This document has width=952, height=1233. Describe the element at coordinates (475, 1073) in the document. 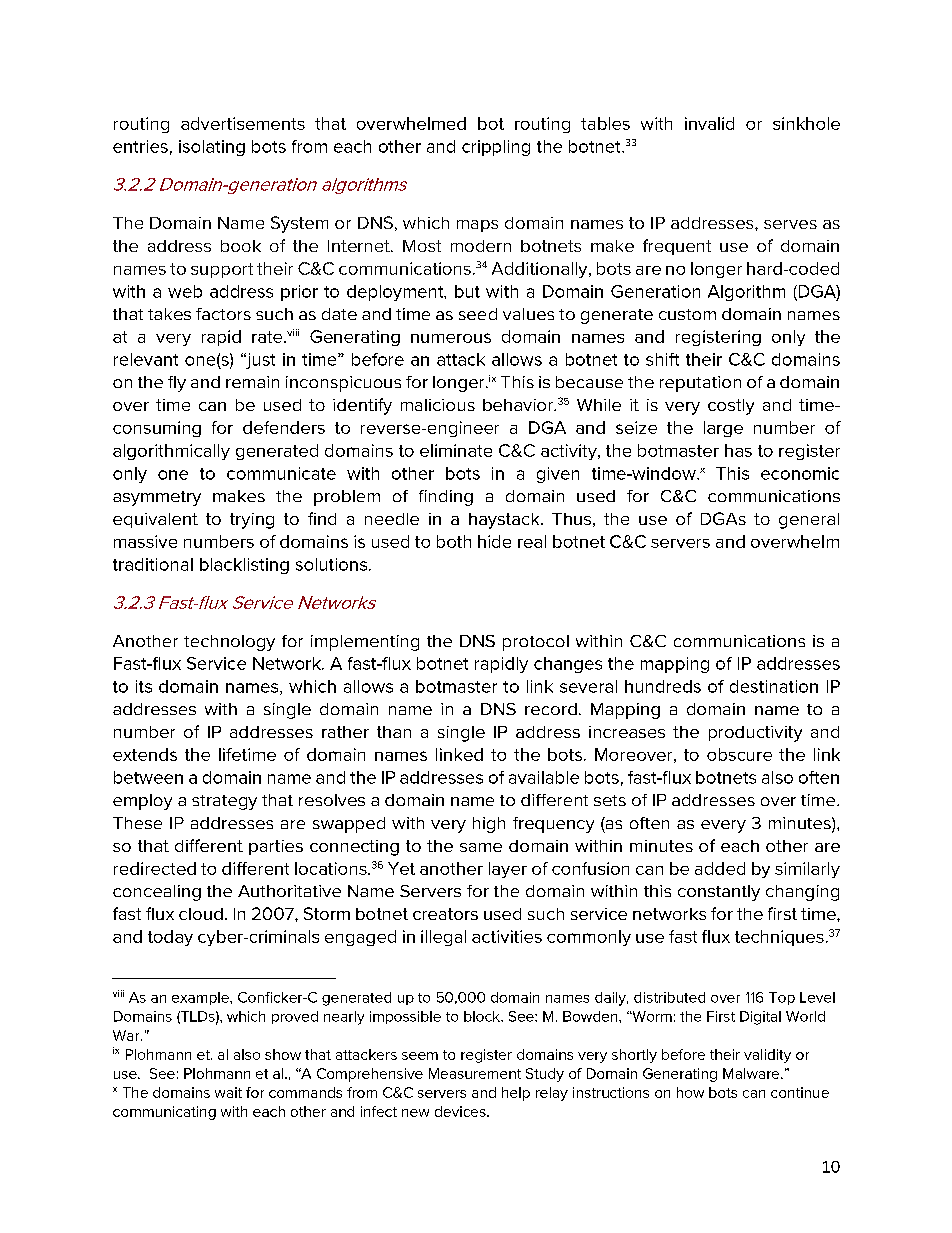

I see `Measurement` at that location.
